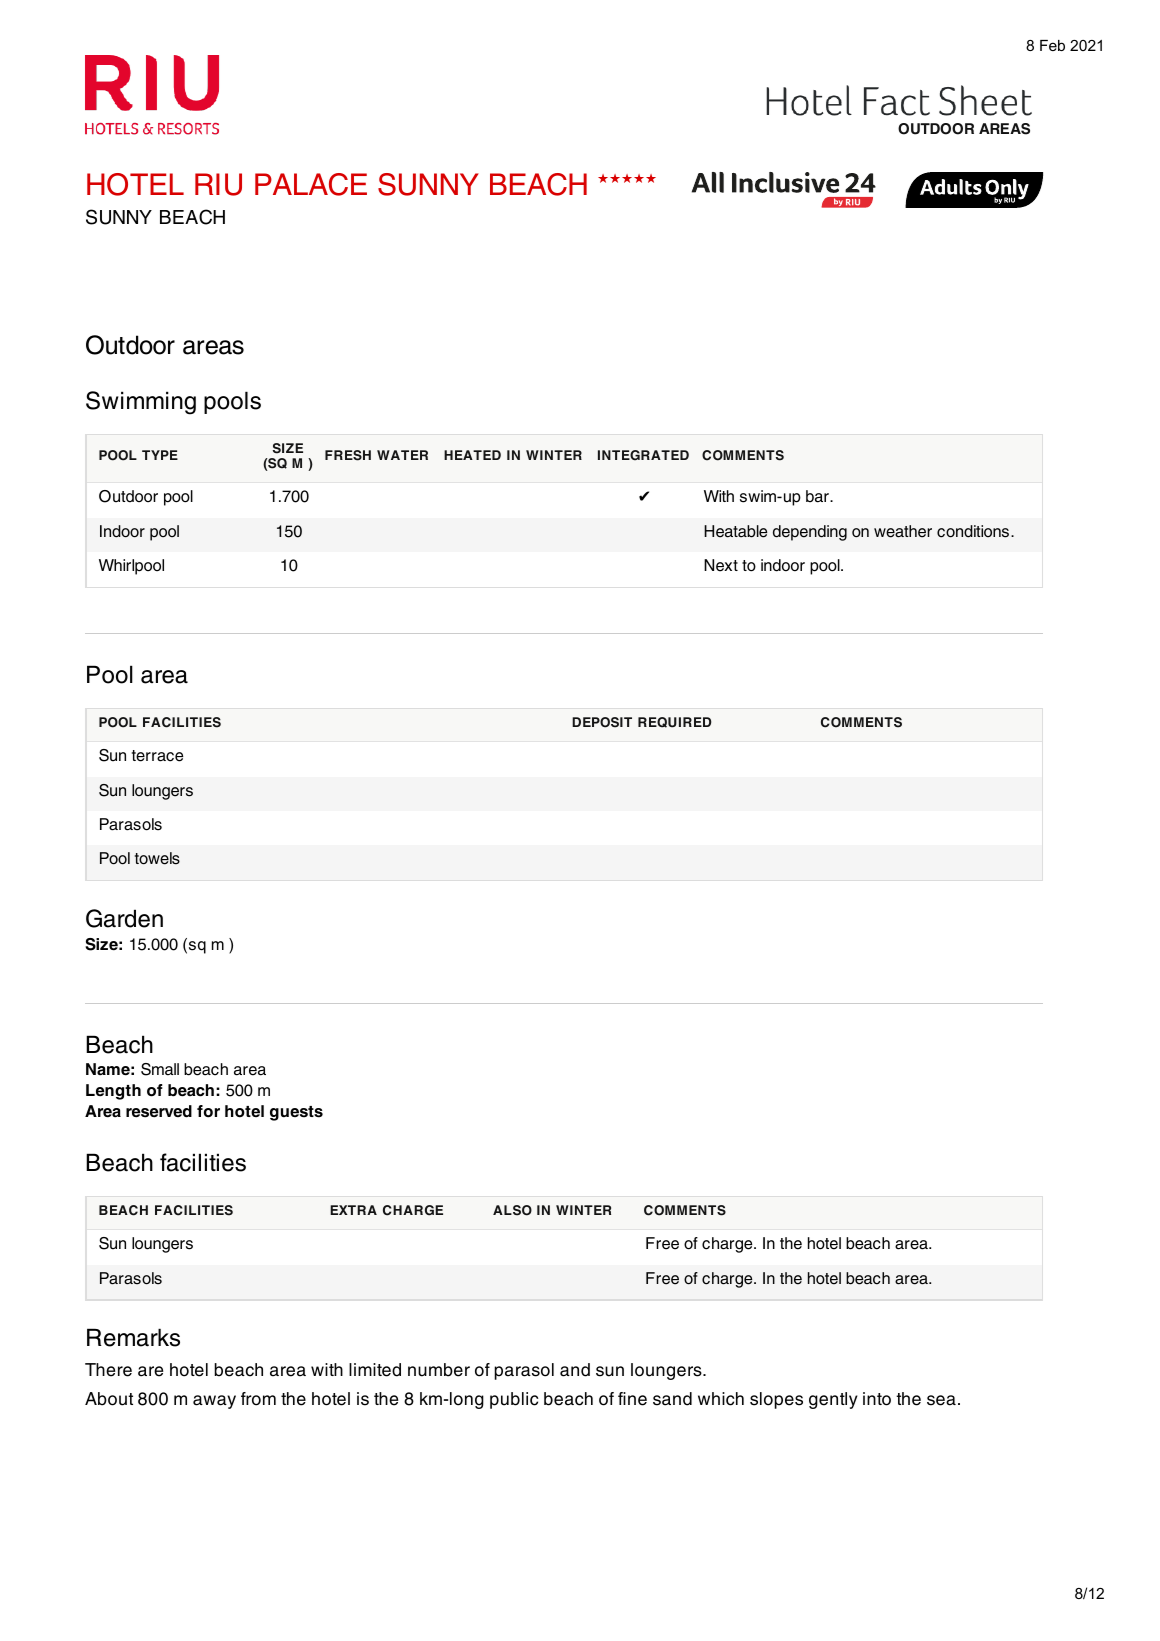 The width and height of the screenshot is (1160, 1641). Describe the element at coordinates (1052, 45) in the screenshot. I see `Feb` at that location.
